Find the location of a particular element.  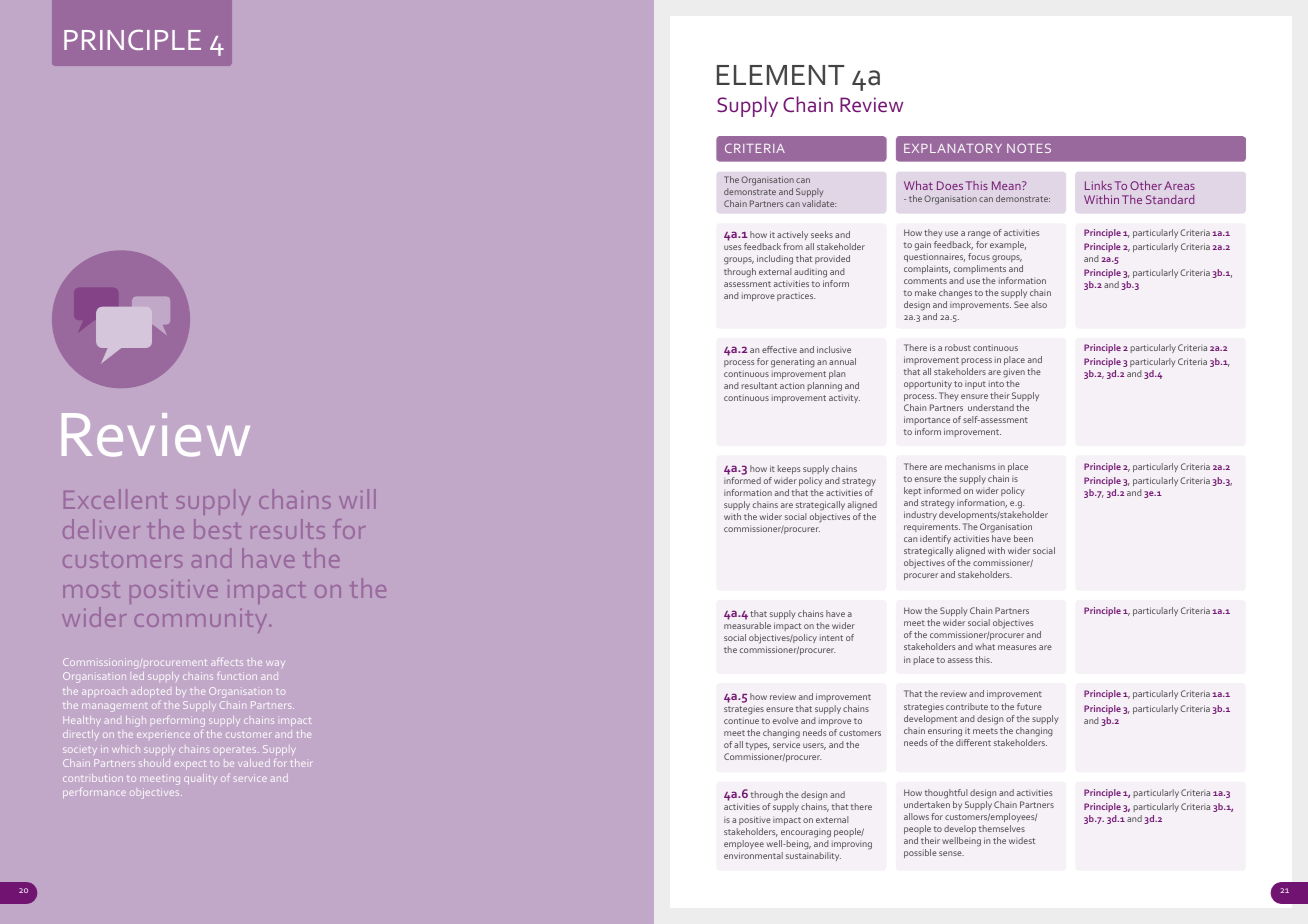

ELEMENT is located at coordinates (780, 75).
